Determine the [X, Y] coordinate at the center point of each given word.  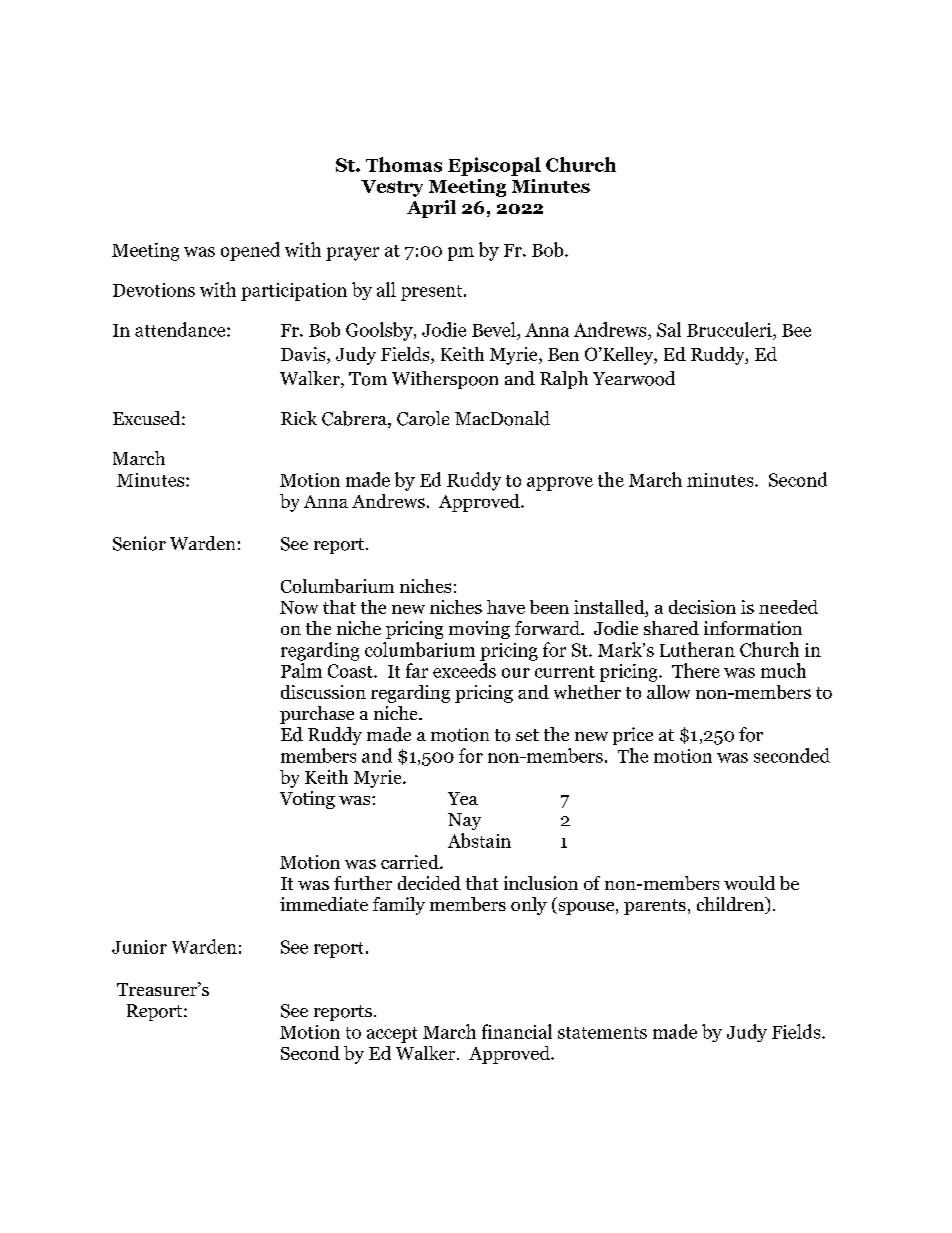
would [749, 883]
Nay [464, 821]
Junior [139, 947]
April [431, 209]
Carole [423, 418]
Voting [307, 800]
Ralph [564, 380]
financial [517, 1031]
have [506, 607]
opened [250, 251]
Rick [299, 418]
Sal [669, 329]
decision [702, 607]
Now [299, 607]
